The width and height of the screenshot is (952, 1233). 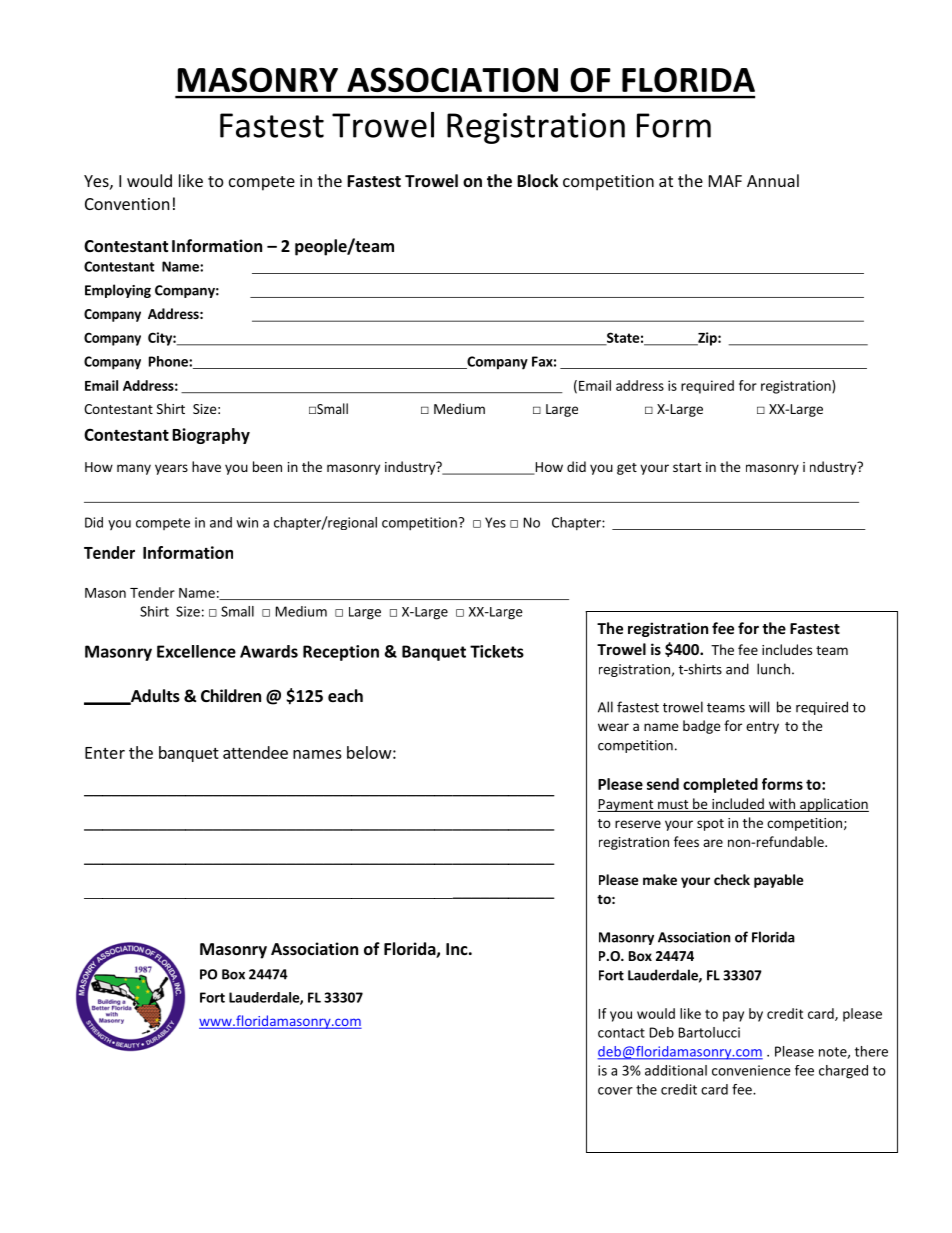 What do you see at coordinates (196, 651) in the screenshot?
I see `Excellence` at bounding box center [196, 651].
